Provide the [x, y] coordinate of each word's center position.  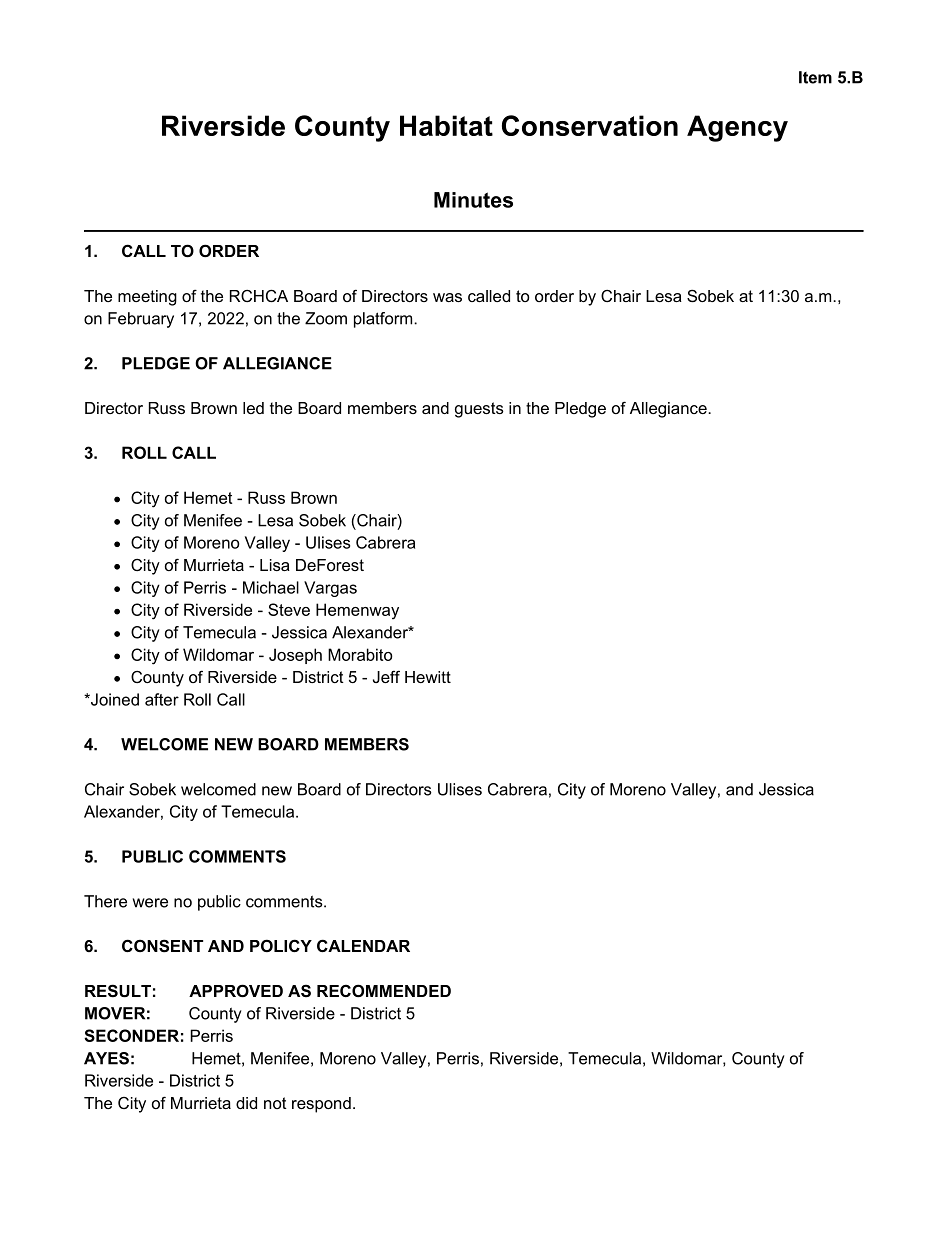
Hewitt [428, 677]
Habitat [446, 125]
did [246, 1103]
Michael [271, 587]
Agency [737, 128]
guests [479, 410]
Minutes [473, 200]
